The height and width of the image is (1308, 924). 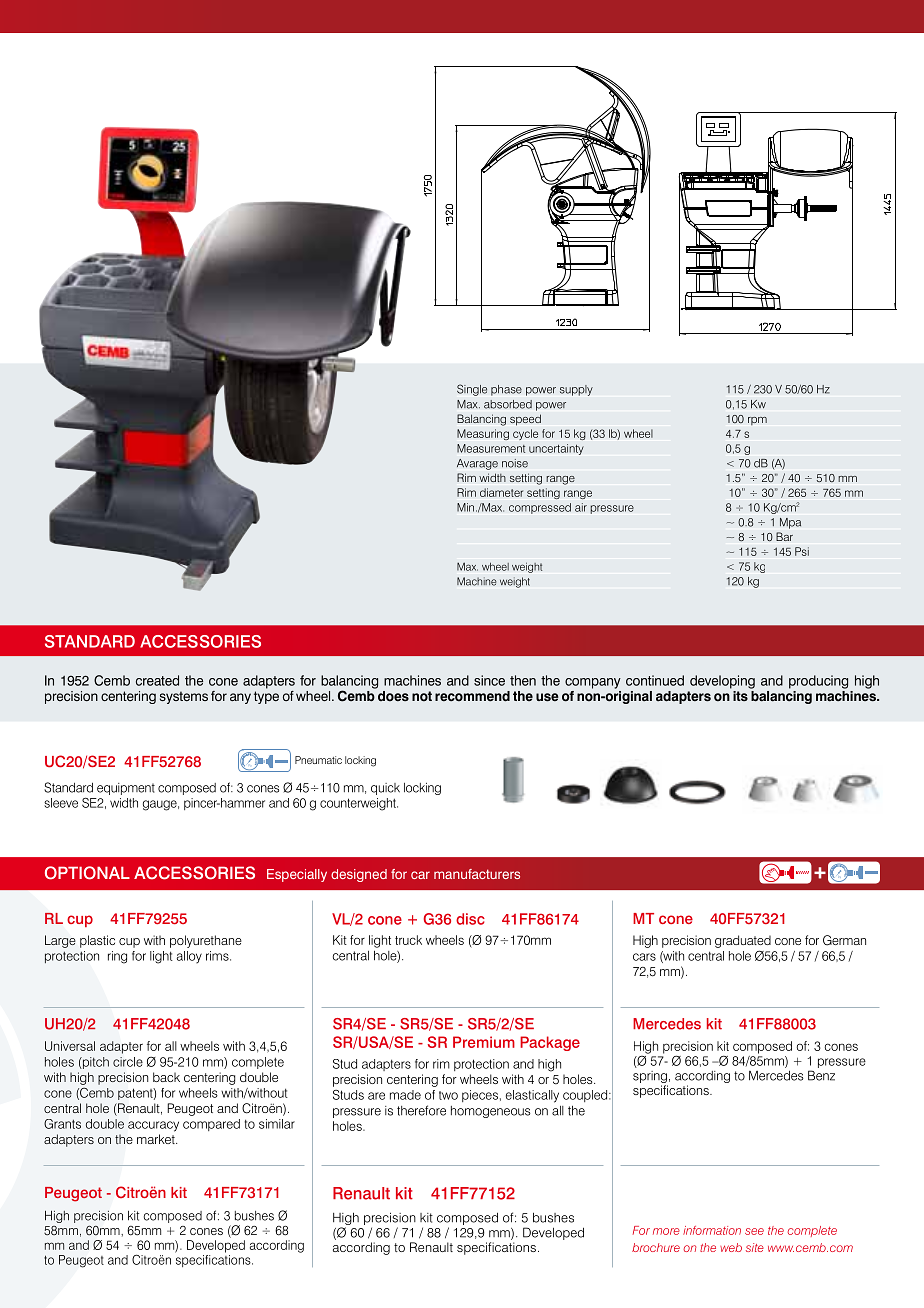 I want to click on Single, so click(x=472, y=390).
